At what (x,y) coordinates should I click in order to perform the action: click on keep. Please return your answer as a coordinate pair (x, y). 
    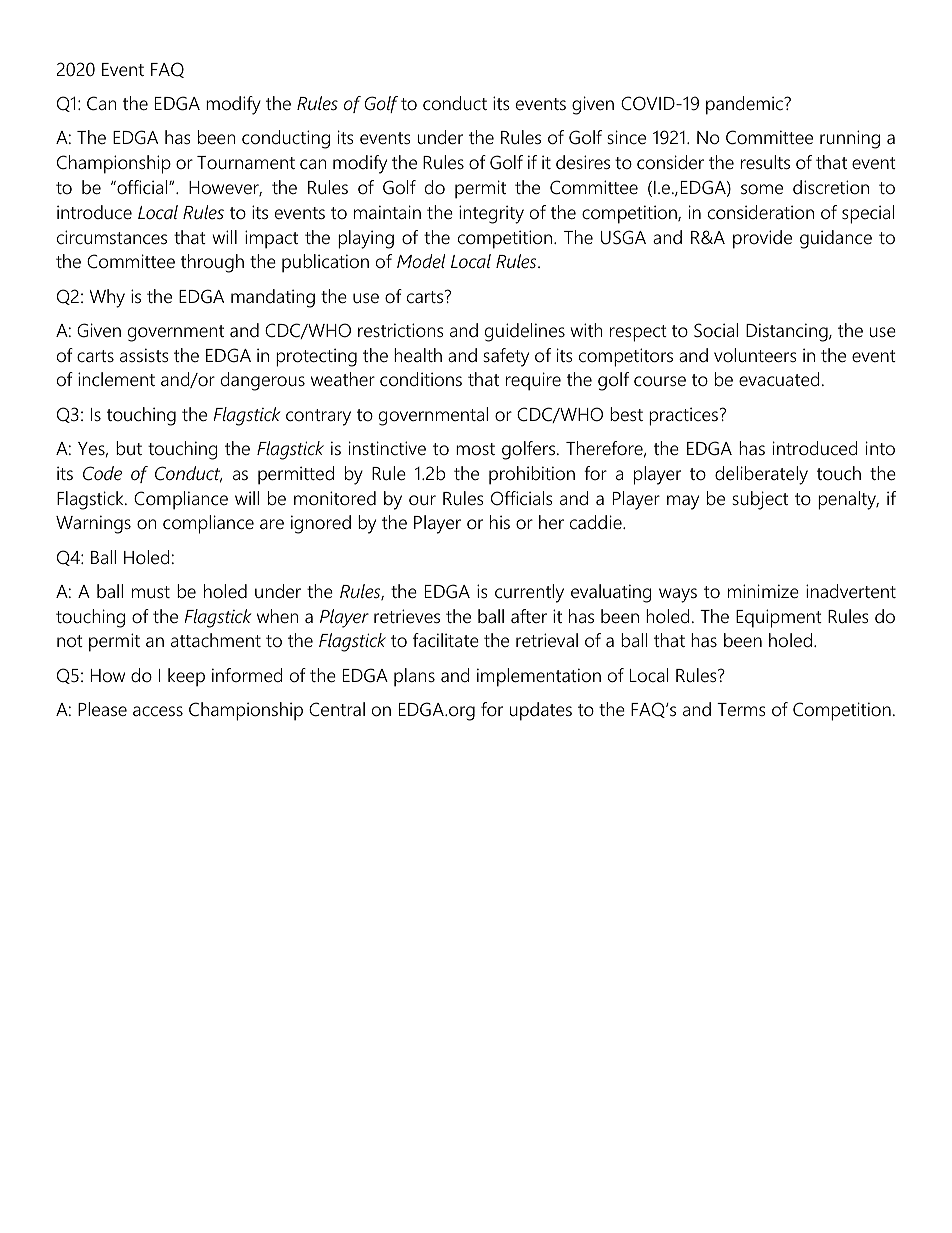
    Looking at the image, I should click on (186, 677).
